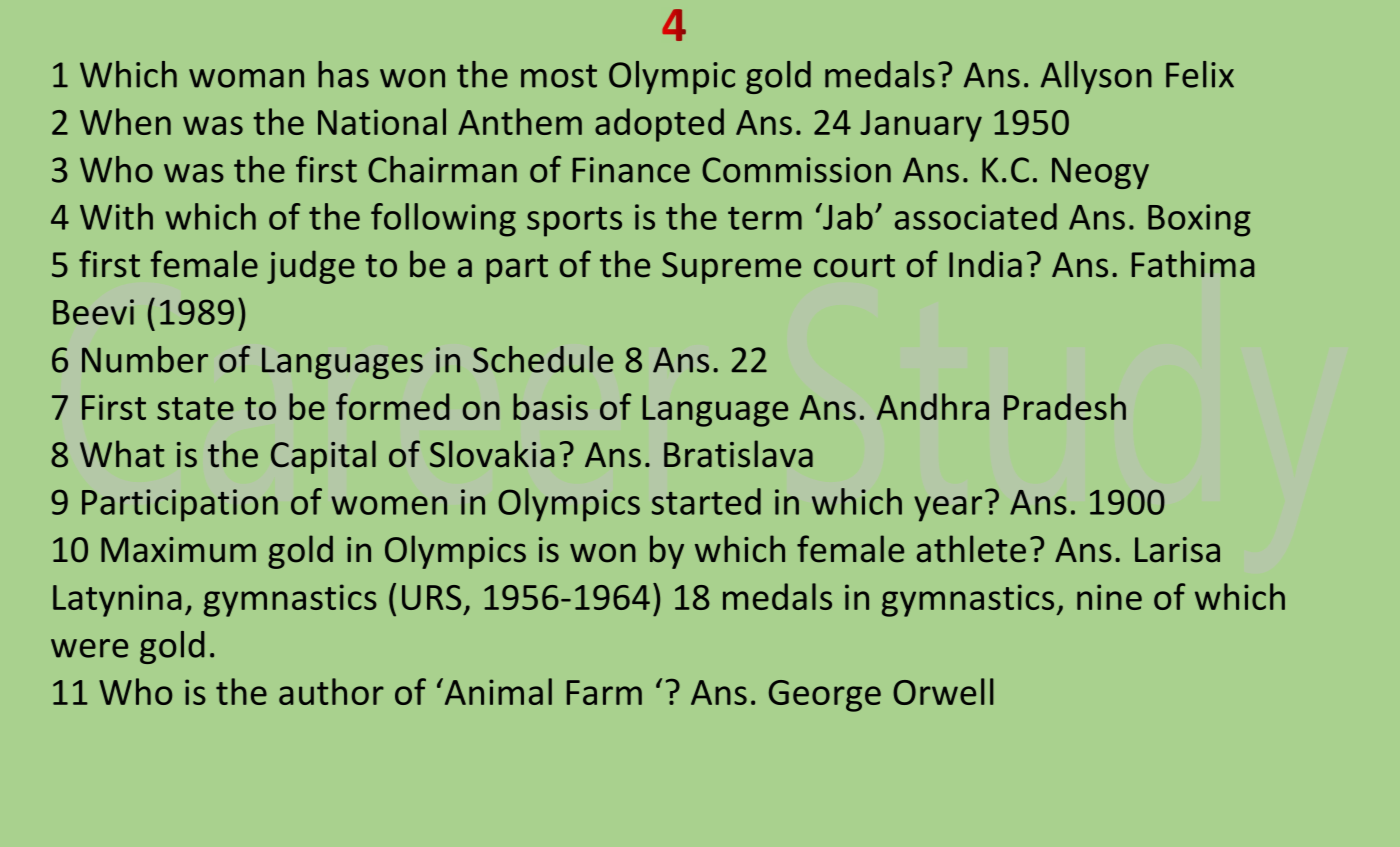 This screenshot has height=847, width=1400. Describe the element at coordinates (195, 408) in the screenshot. I see `state` at that location.
